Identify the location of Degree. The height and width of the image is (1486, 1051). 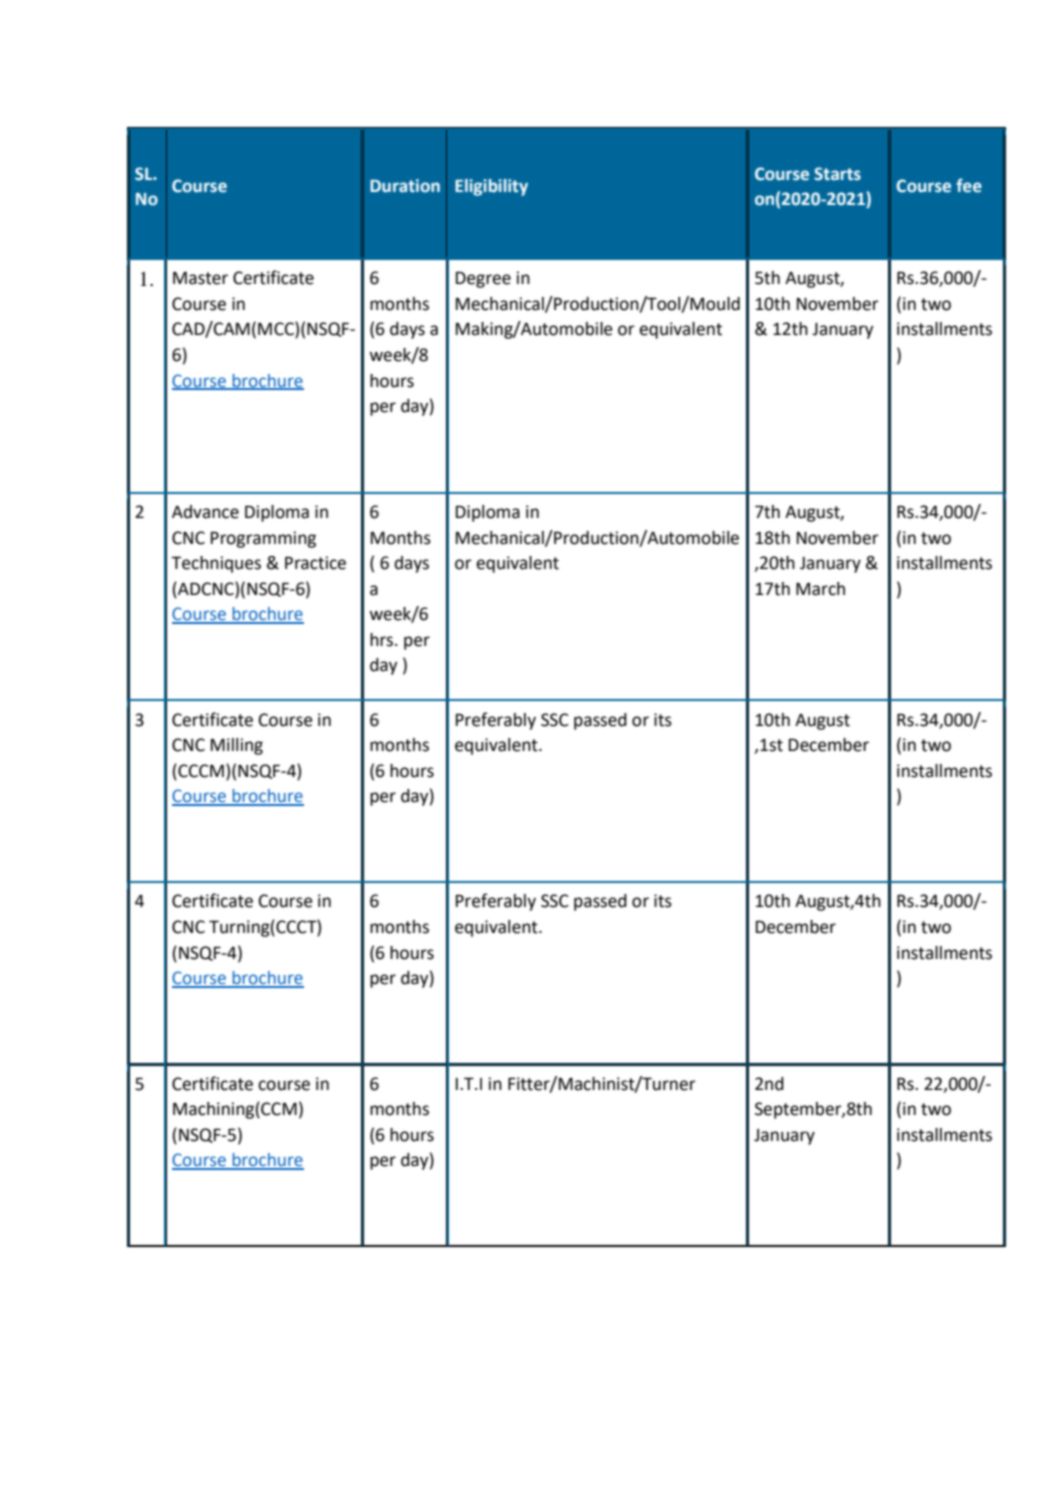
(483, 279).
